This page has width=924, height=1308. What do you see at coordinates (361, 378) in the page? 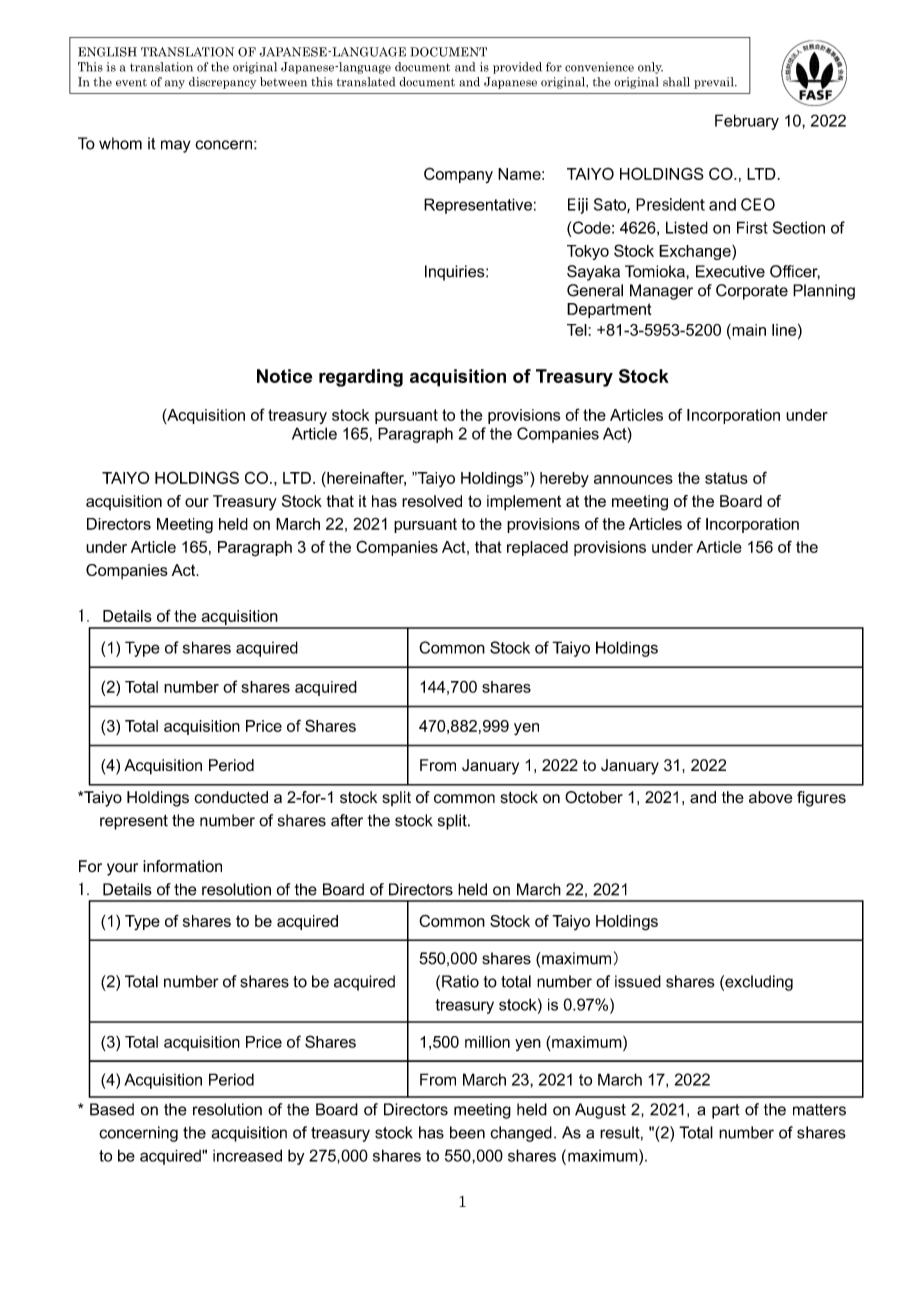
I see `regarding` at bounding box center [361, 378].
